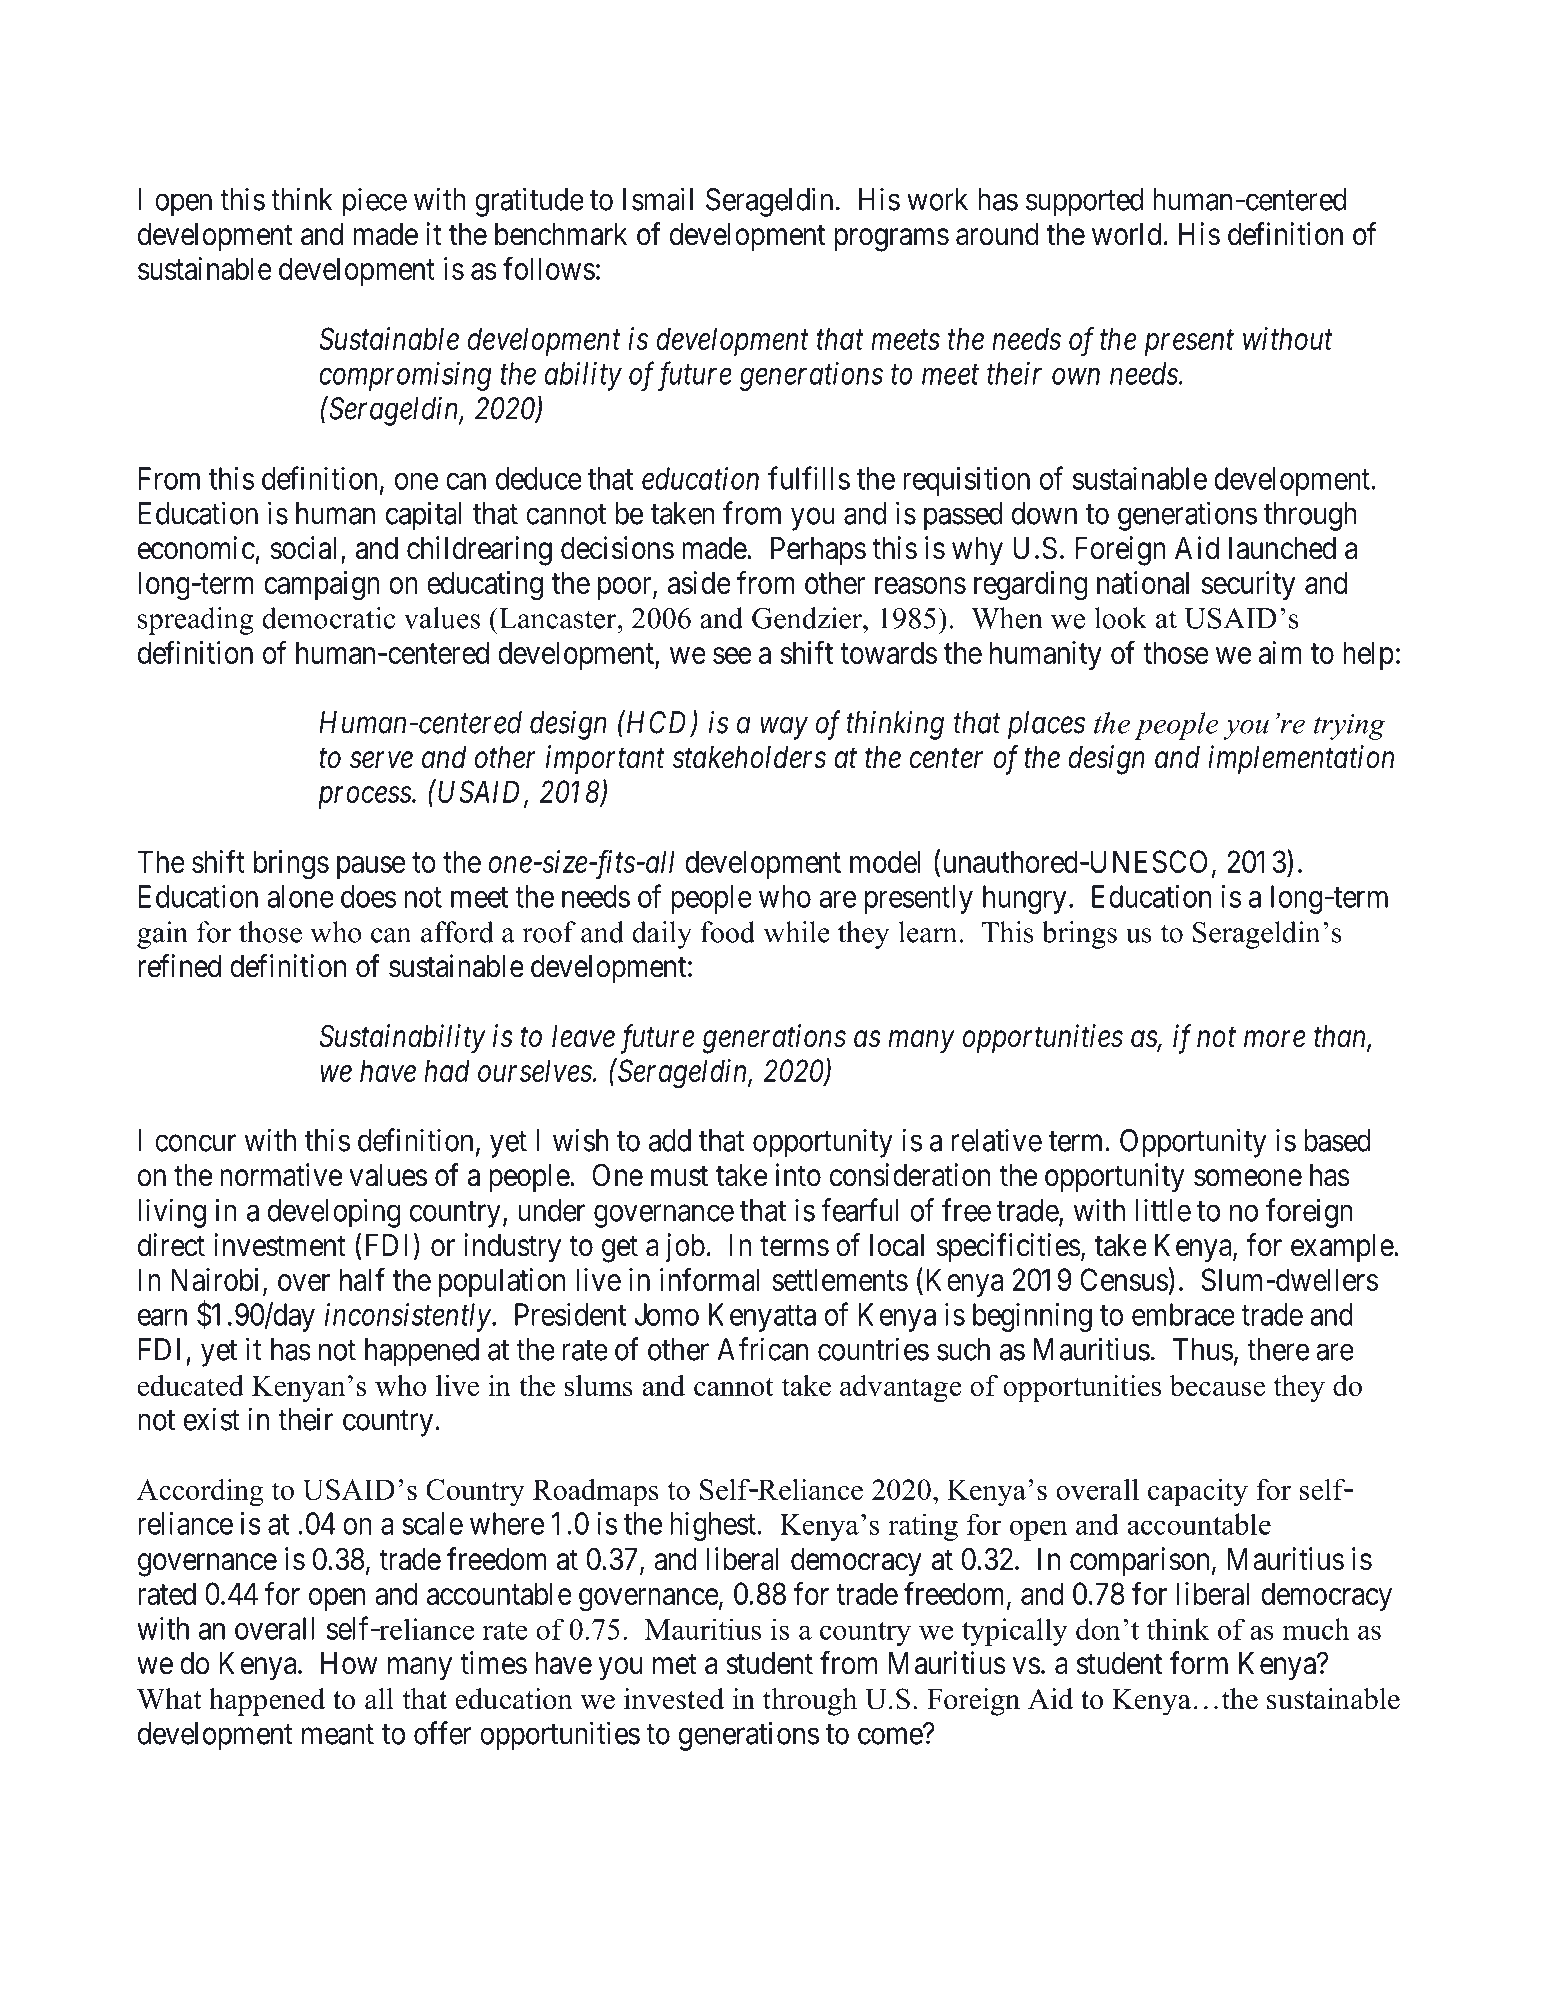 This document has height=2000, width=1546. Describe the element at coordinates (349, 1663) in the document. I see `How` at that location.
